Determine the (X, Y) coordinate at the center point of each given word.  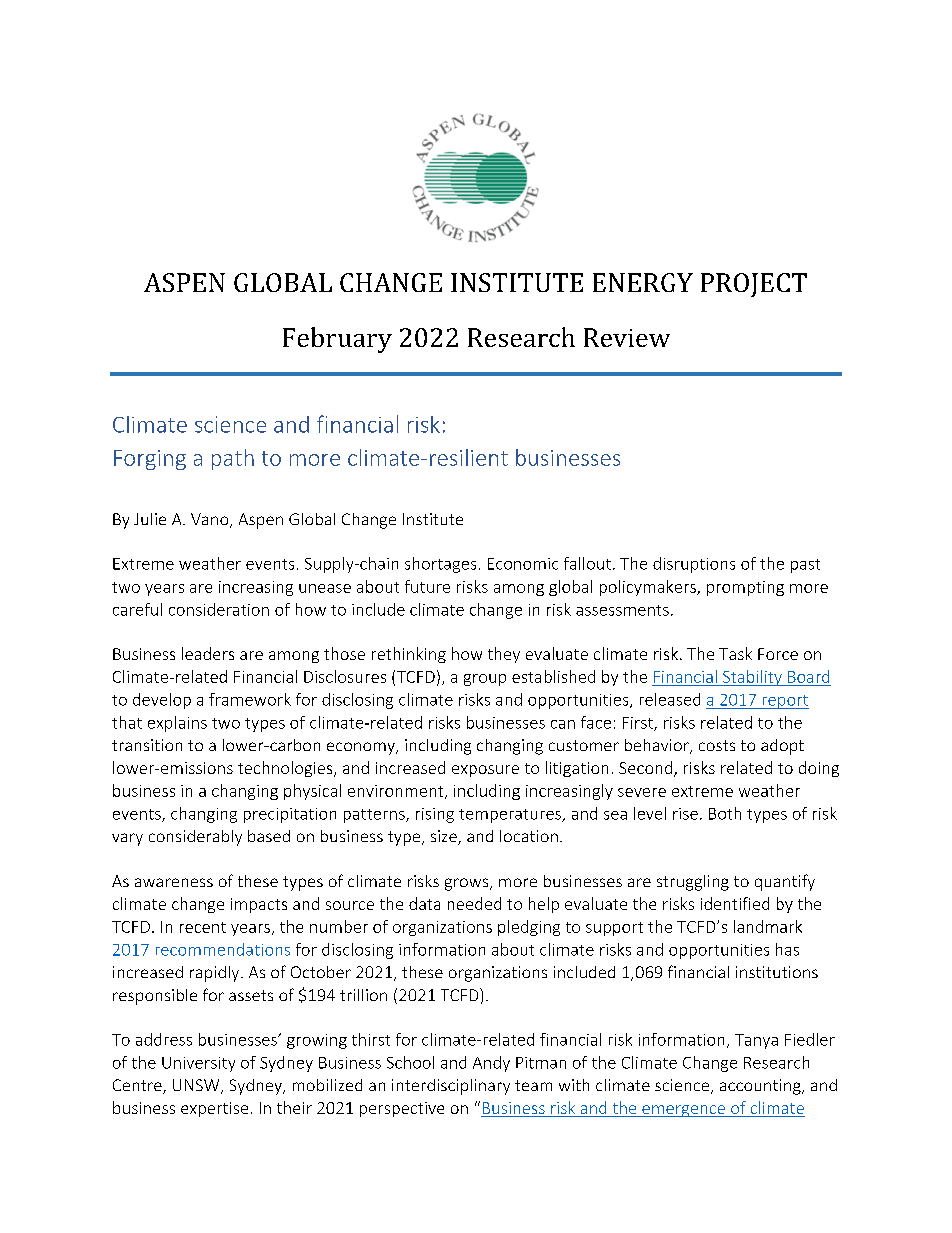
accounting (761, 1087)
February (337, 340)
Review (627, 337)
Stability (752, 678)
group (485, 680)
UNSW (197, 1086)
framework (250, 699)
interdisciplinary (451, 1087)
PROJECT (754, 285)
